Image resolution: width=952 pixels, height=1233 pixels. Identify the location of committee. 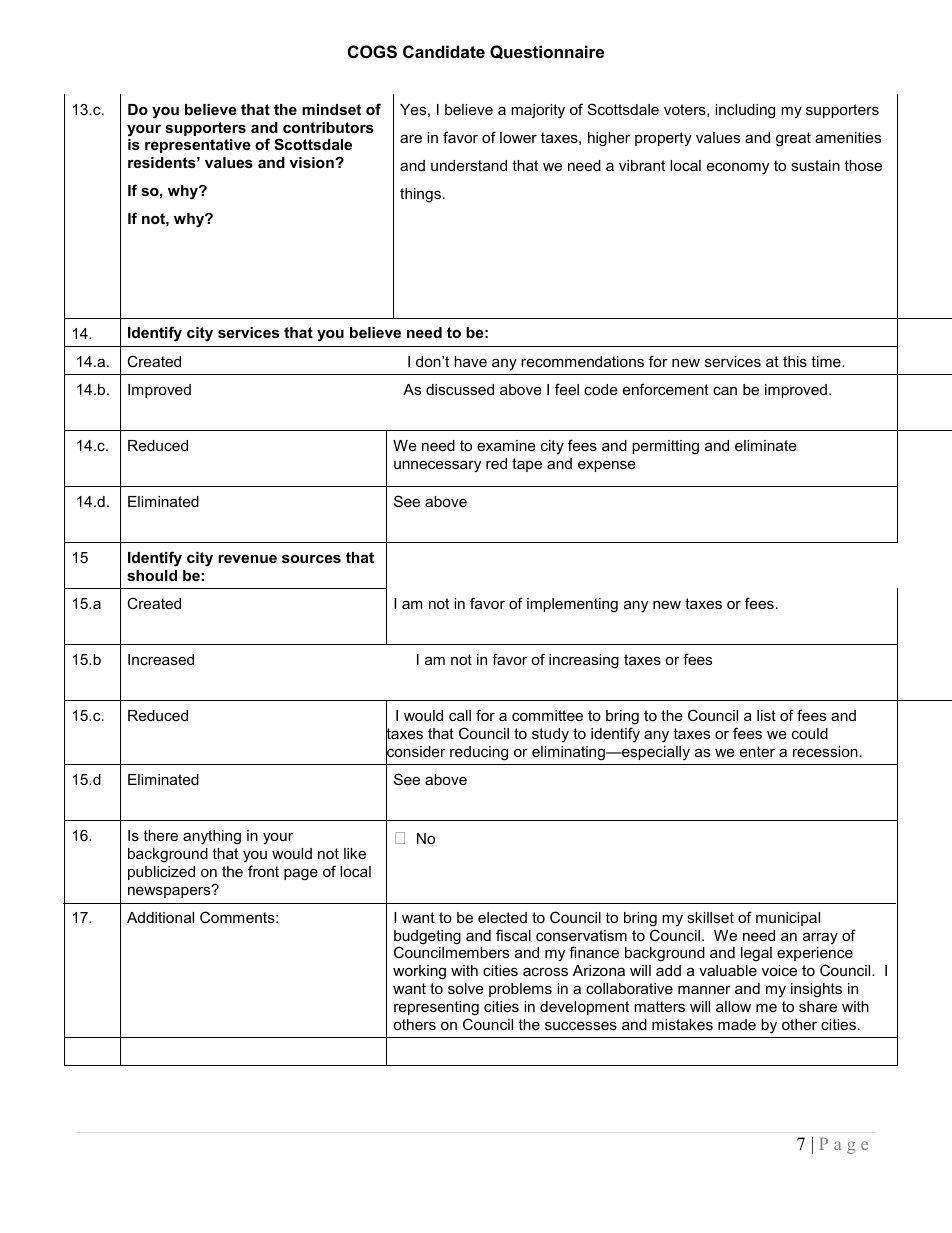
(547, 715).
